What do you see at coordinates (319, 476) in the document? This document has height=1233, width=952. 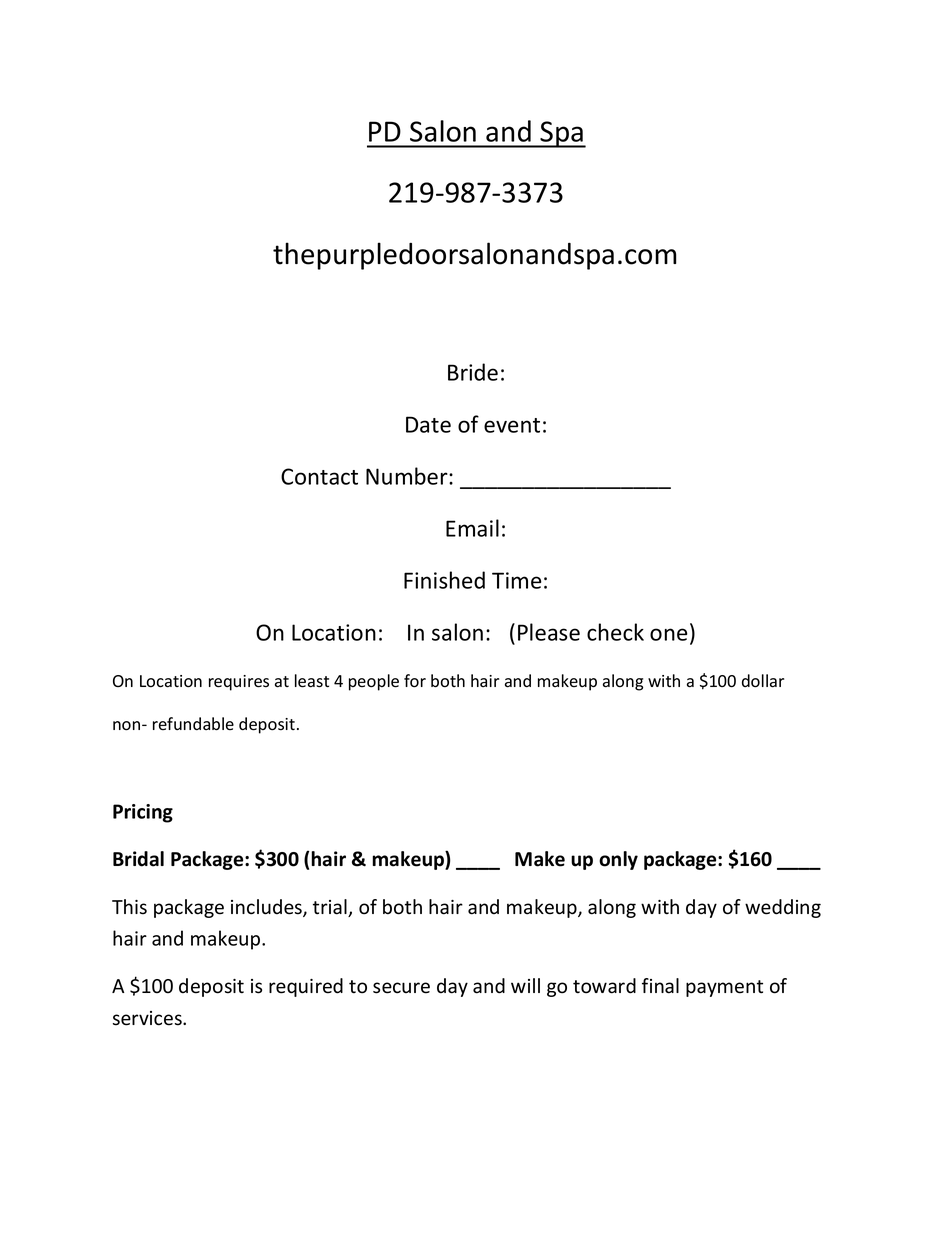 I see `Contact` at bounding box center [319, 476].
